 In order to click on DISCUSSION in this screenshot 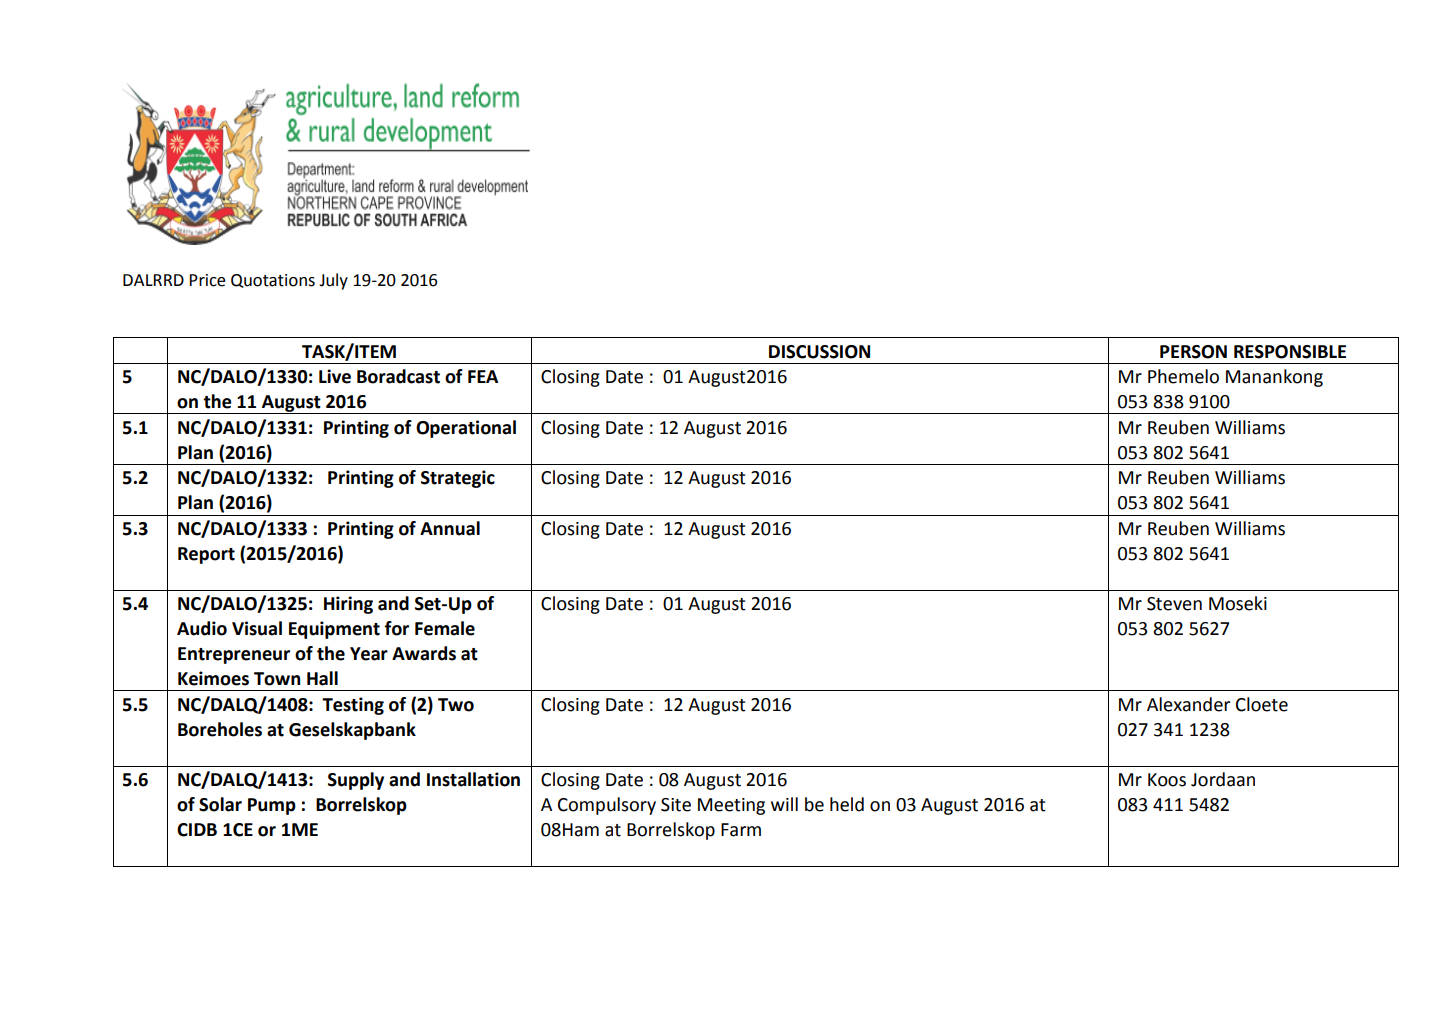, I will do `click(819, 352)`.
